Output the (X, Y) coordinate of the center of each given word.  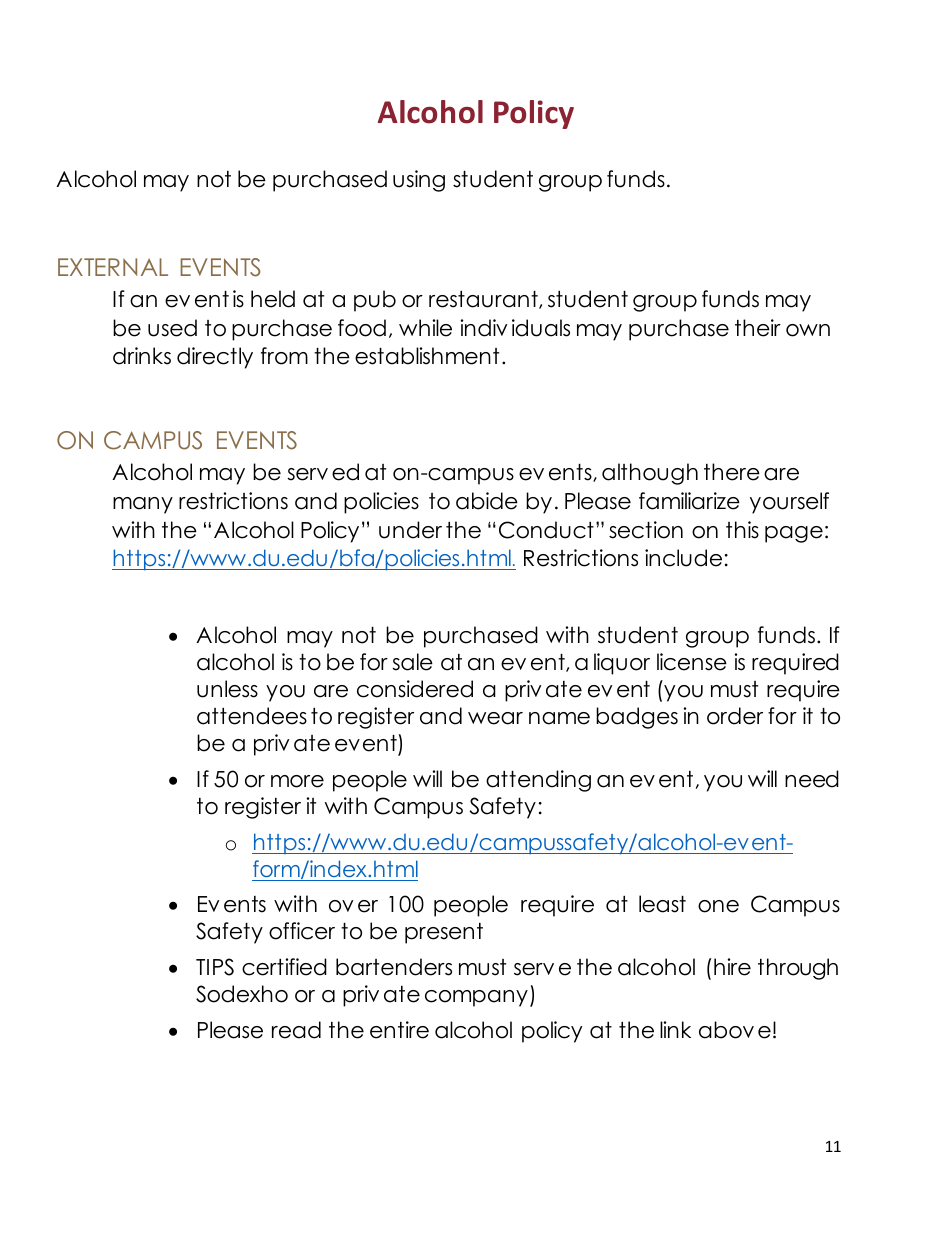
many (143, 505)
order (735, 716)
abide (487, 501)
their (758, 328)
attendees (252, 716)
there (732, 472)
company (476, 998)
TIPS (215, 967)
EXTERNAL (113, 267)
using (419, 181)
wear (495, 718)
